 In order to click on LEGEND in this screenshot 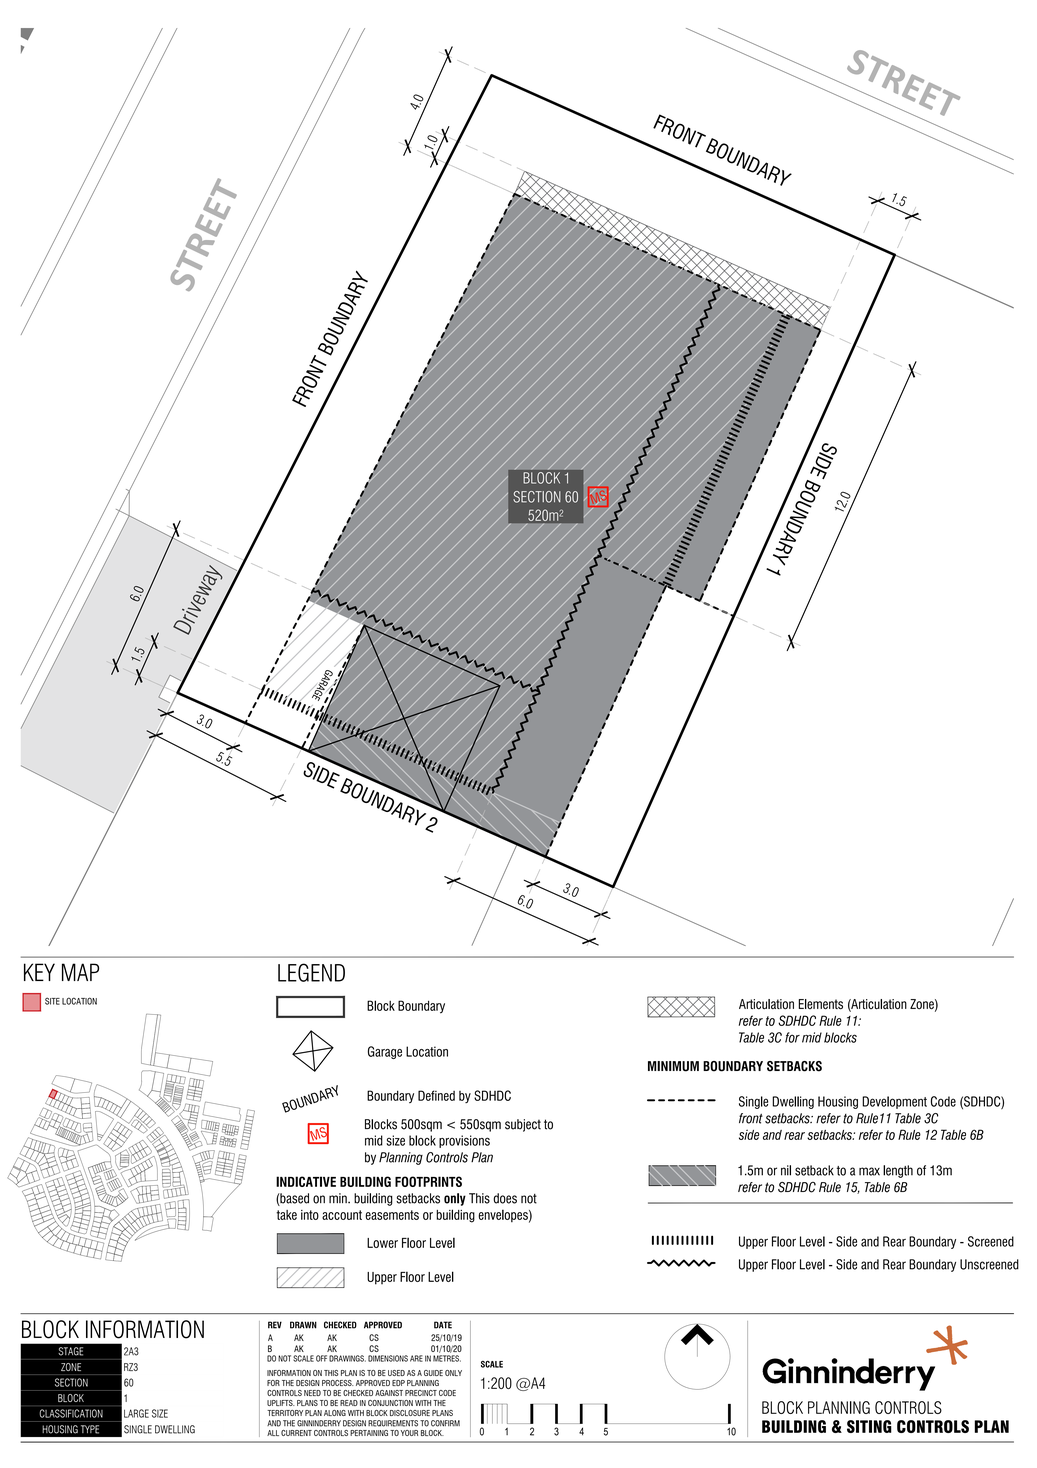, I will do `click(311, 972)`.
